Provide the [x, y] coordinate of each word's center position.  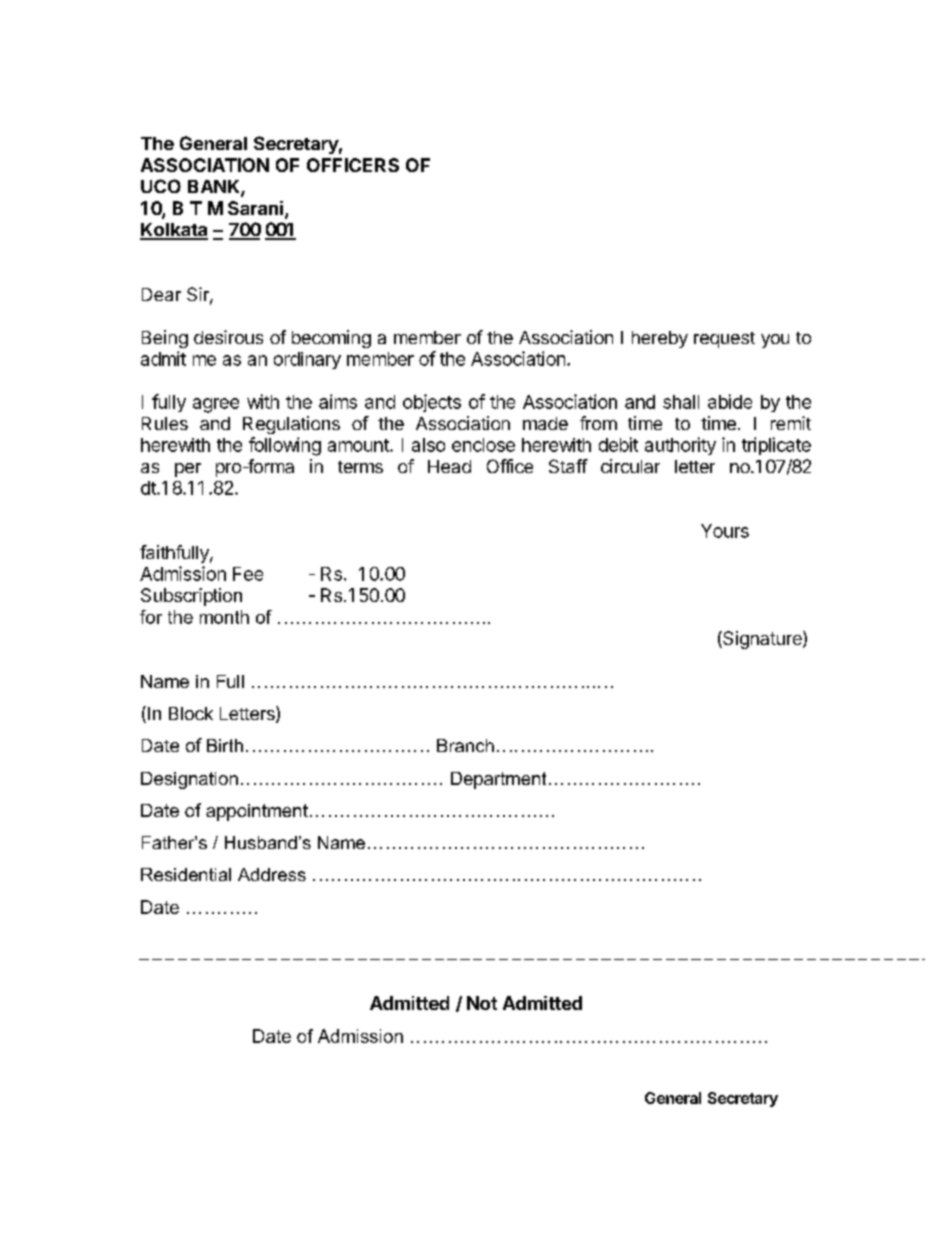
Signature [762, 640]
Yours [725, 531]
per [188, 470]
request [724, 340]
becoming [331, 339]
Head [449, 466]
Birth [225, 745]
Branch [465, 745]
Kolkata [174, 231]
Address [272, 874]
